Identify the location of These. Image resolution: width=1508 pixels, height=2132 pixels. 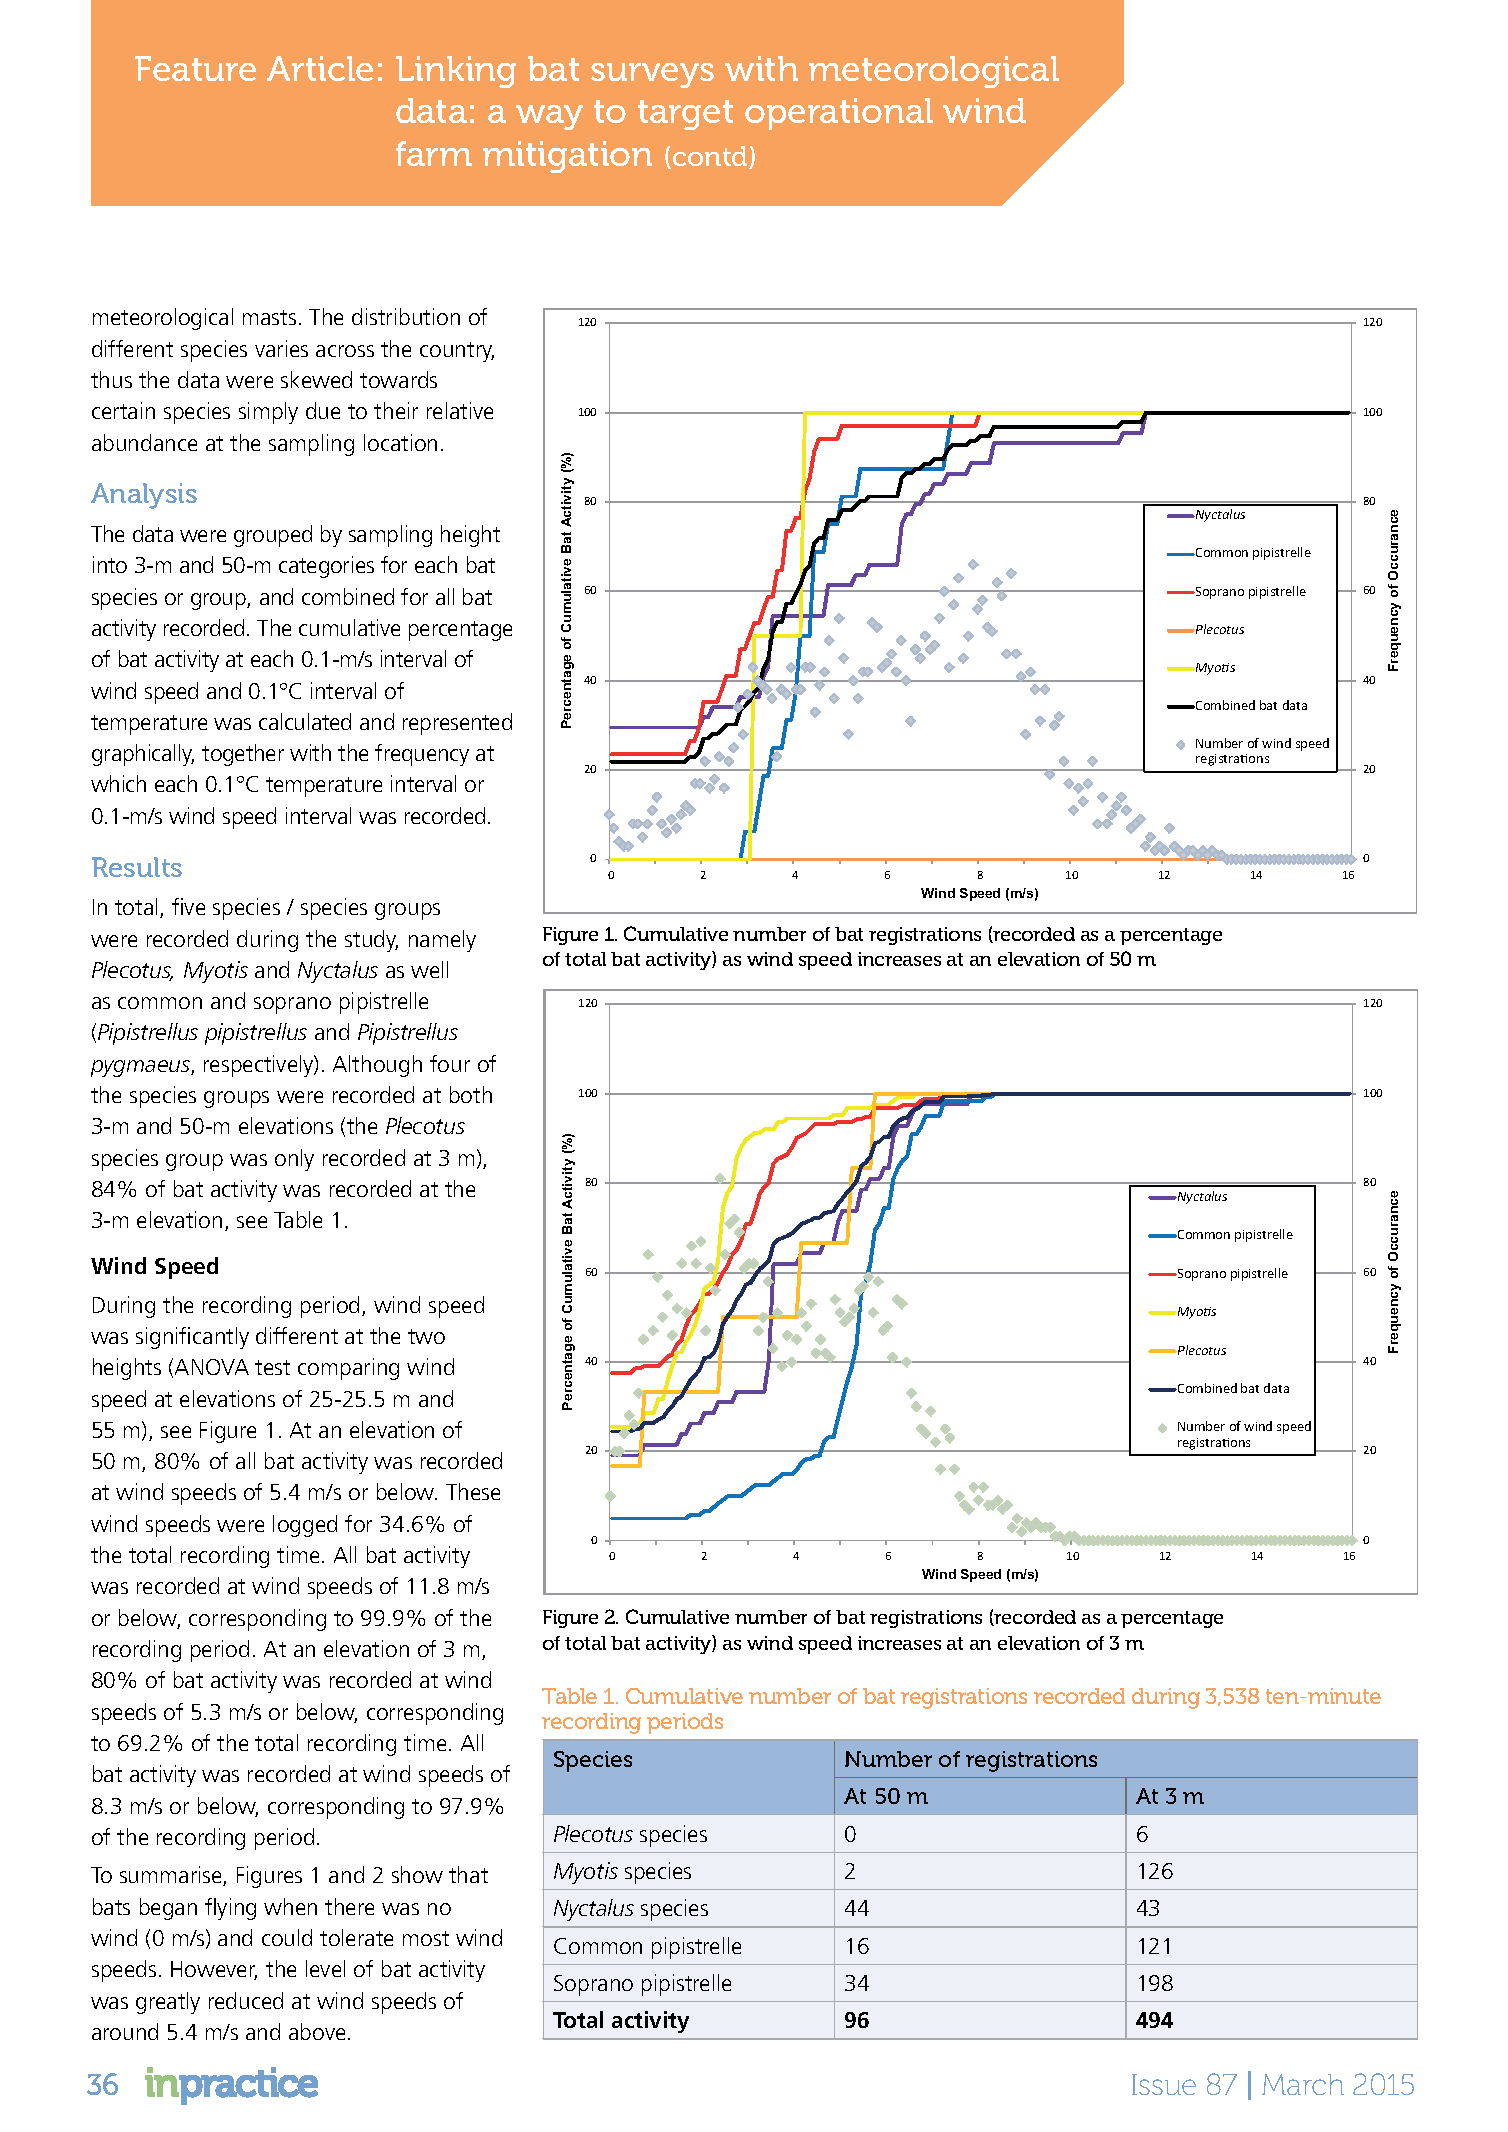
(473, 1491).
